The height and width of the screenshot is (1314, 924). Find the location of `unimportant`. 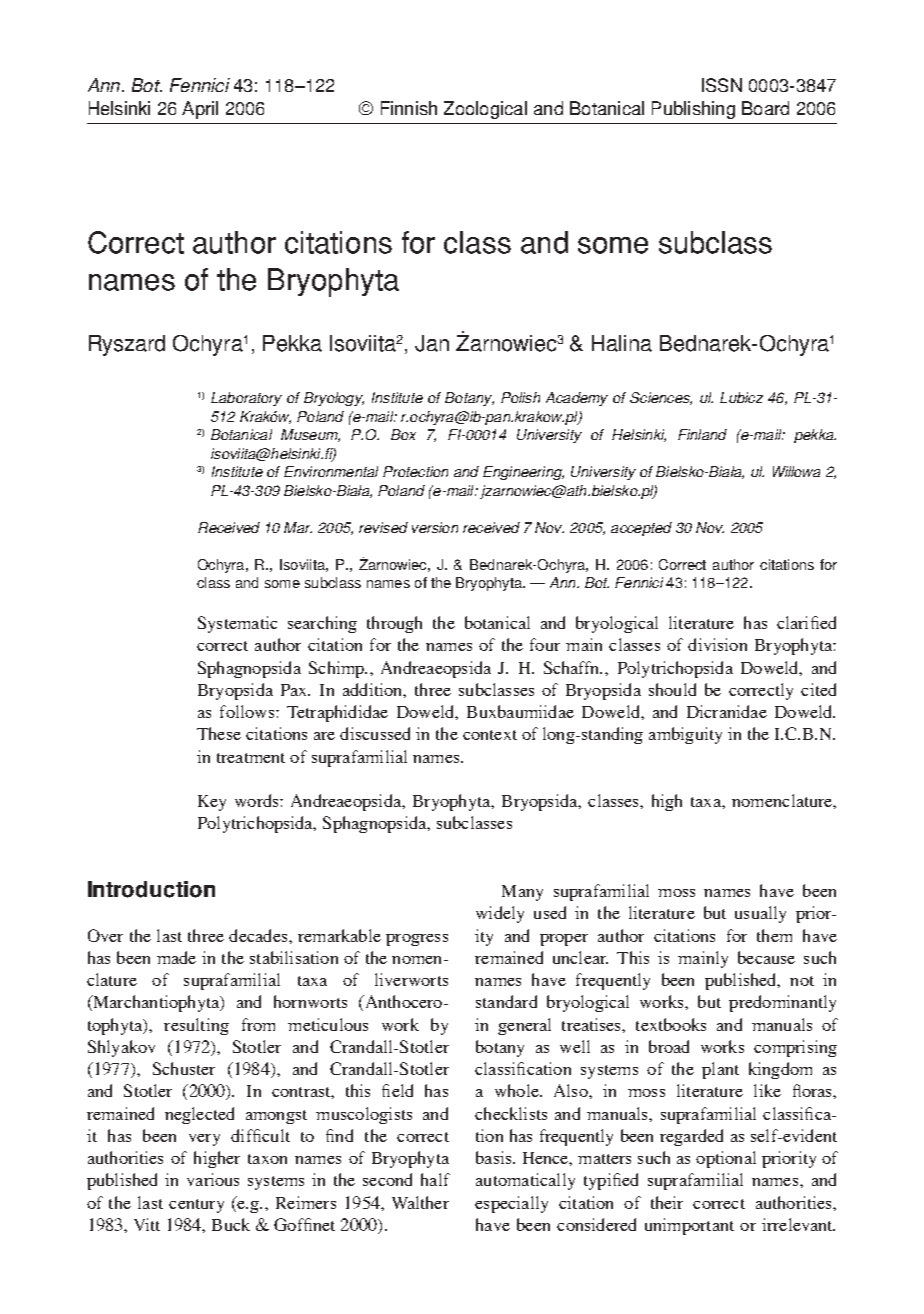

unimportant is located at coordinates (689, 1226).
